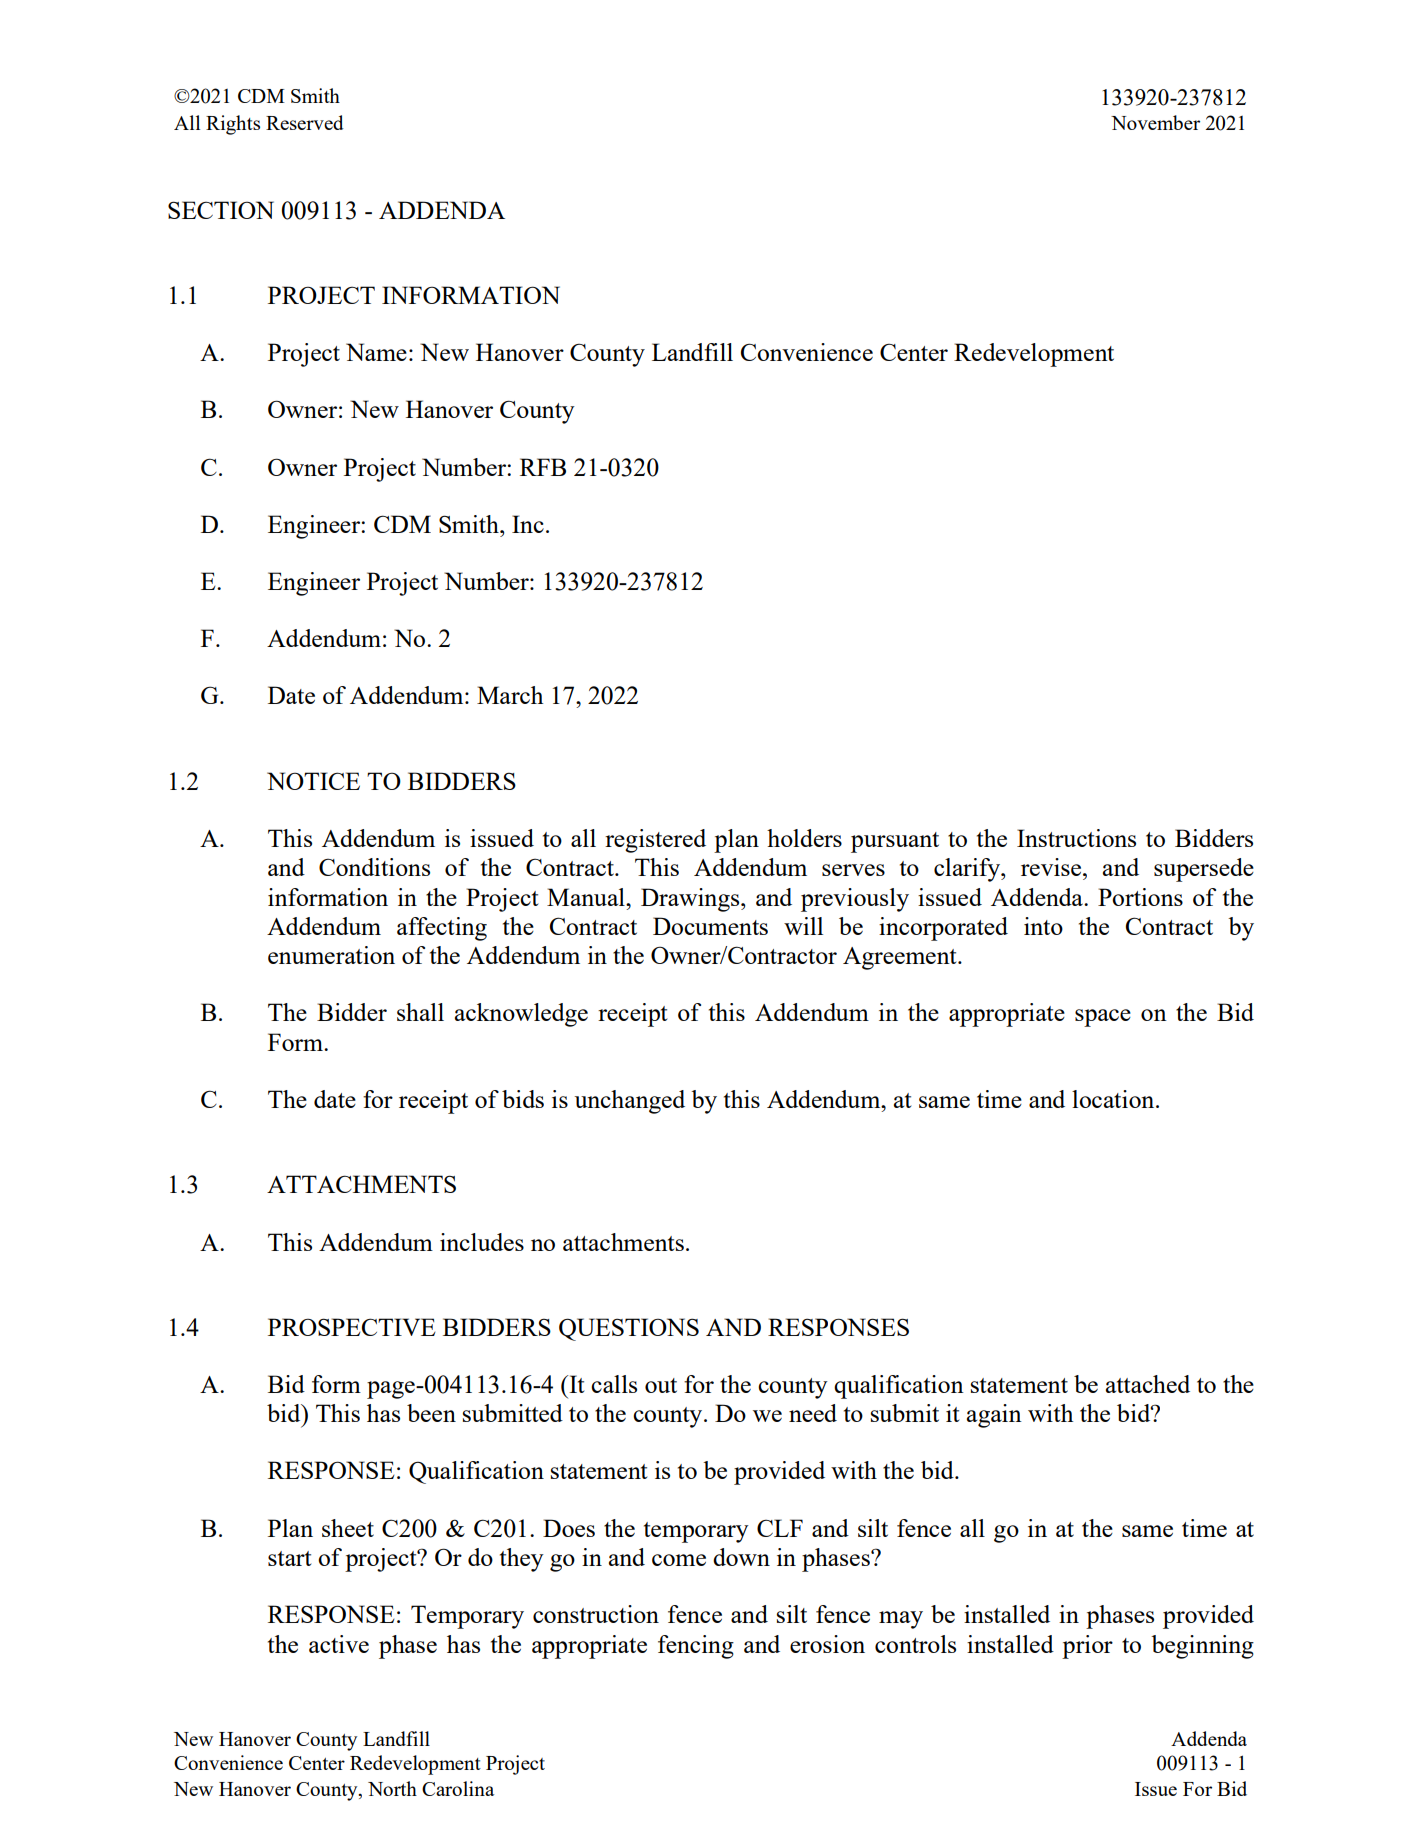 The width and height of the screenshot is (1421, 1839). Describe the element at coordinates (305, 122) in the screenshot. I see `Reserved` at that location.
